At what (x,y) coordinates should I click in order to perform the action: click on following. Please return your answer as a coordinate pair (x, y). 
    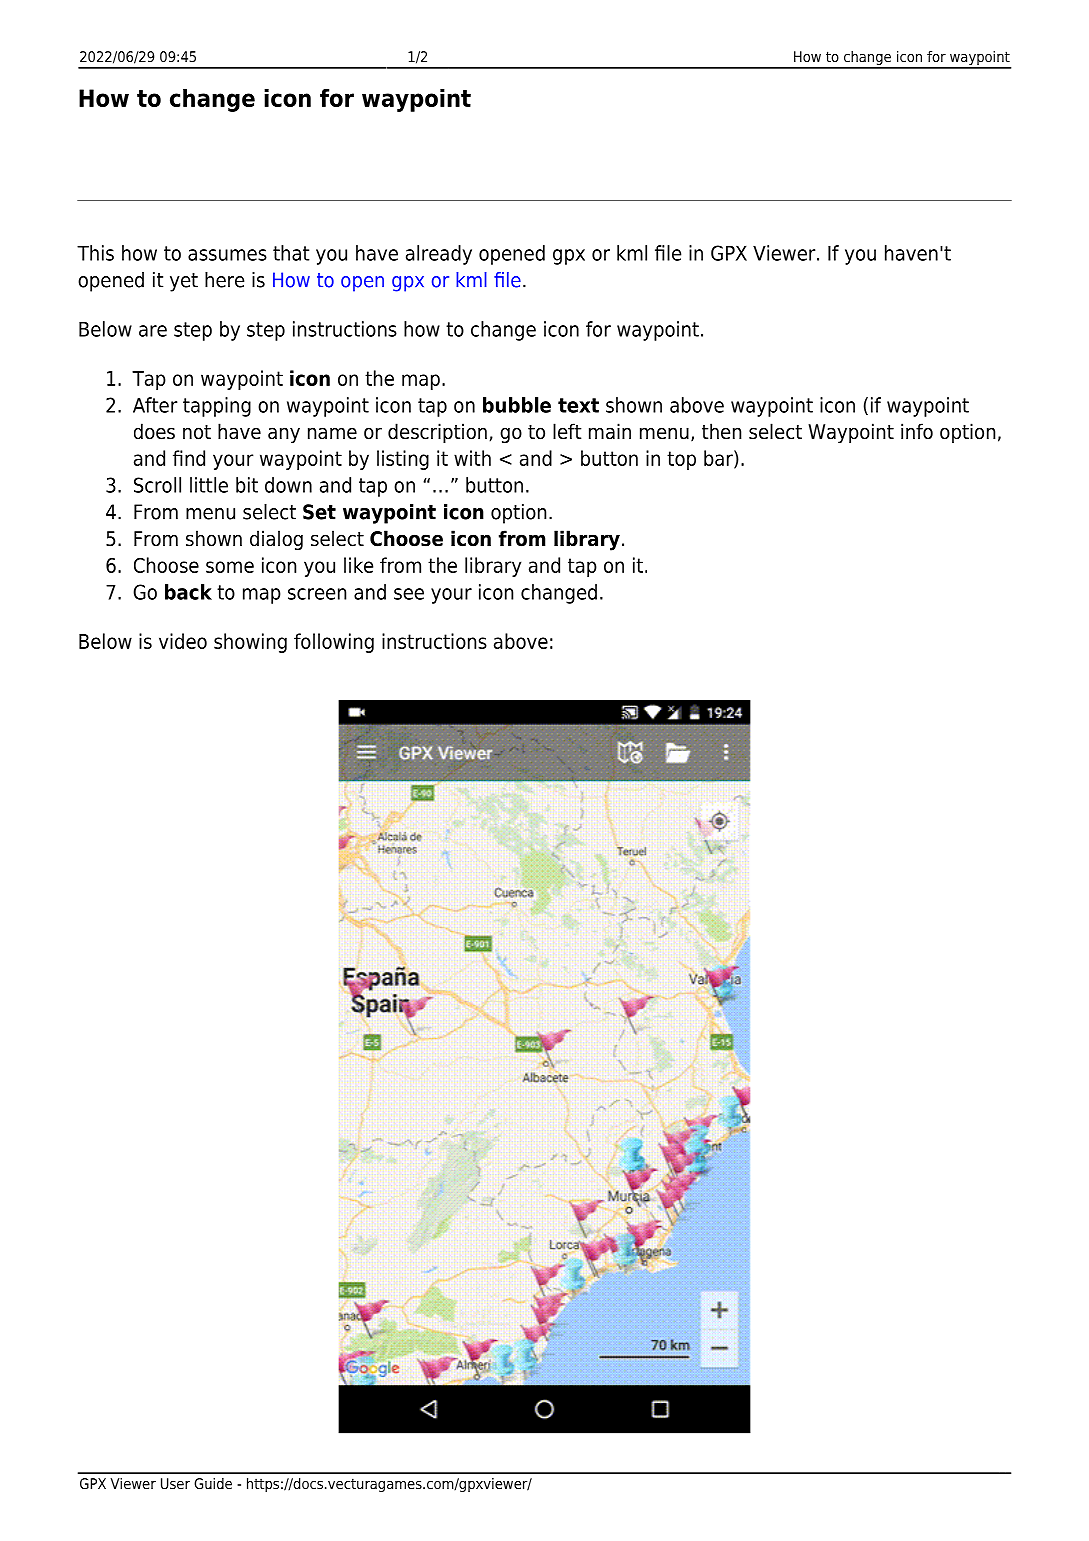
    Looking at the image, I should click on (334, 643).
